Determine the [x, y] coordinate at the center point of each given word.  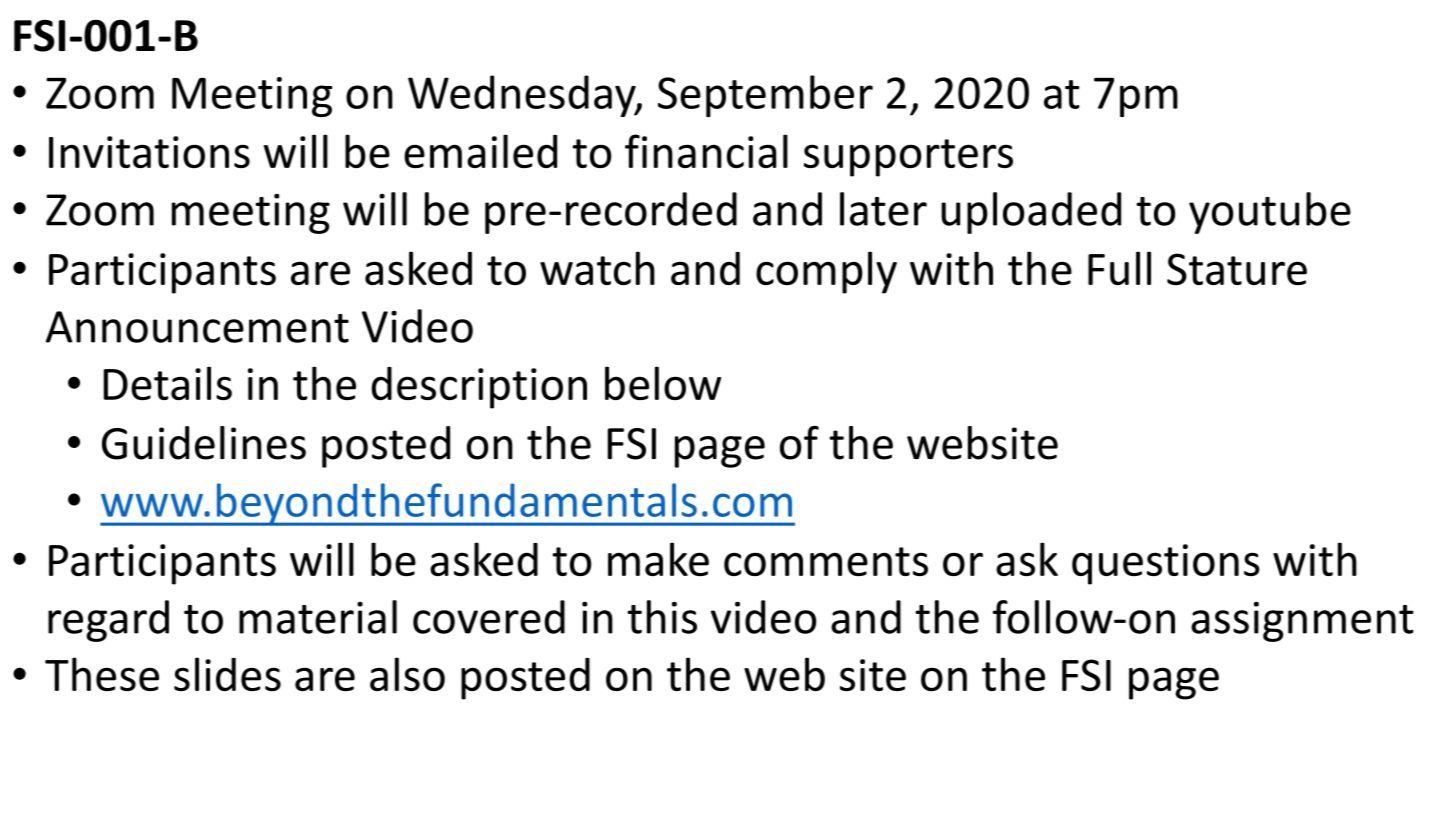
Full [1119, 268]
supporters [908, 158]
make [658, 559]
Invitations [149, 152]
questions [1166, 564]
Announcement [197, 327]
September [765, 96]
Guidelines [204, 443]
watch [597, 268]
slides [227, 674]
